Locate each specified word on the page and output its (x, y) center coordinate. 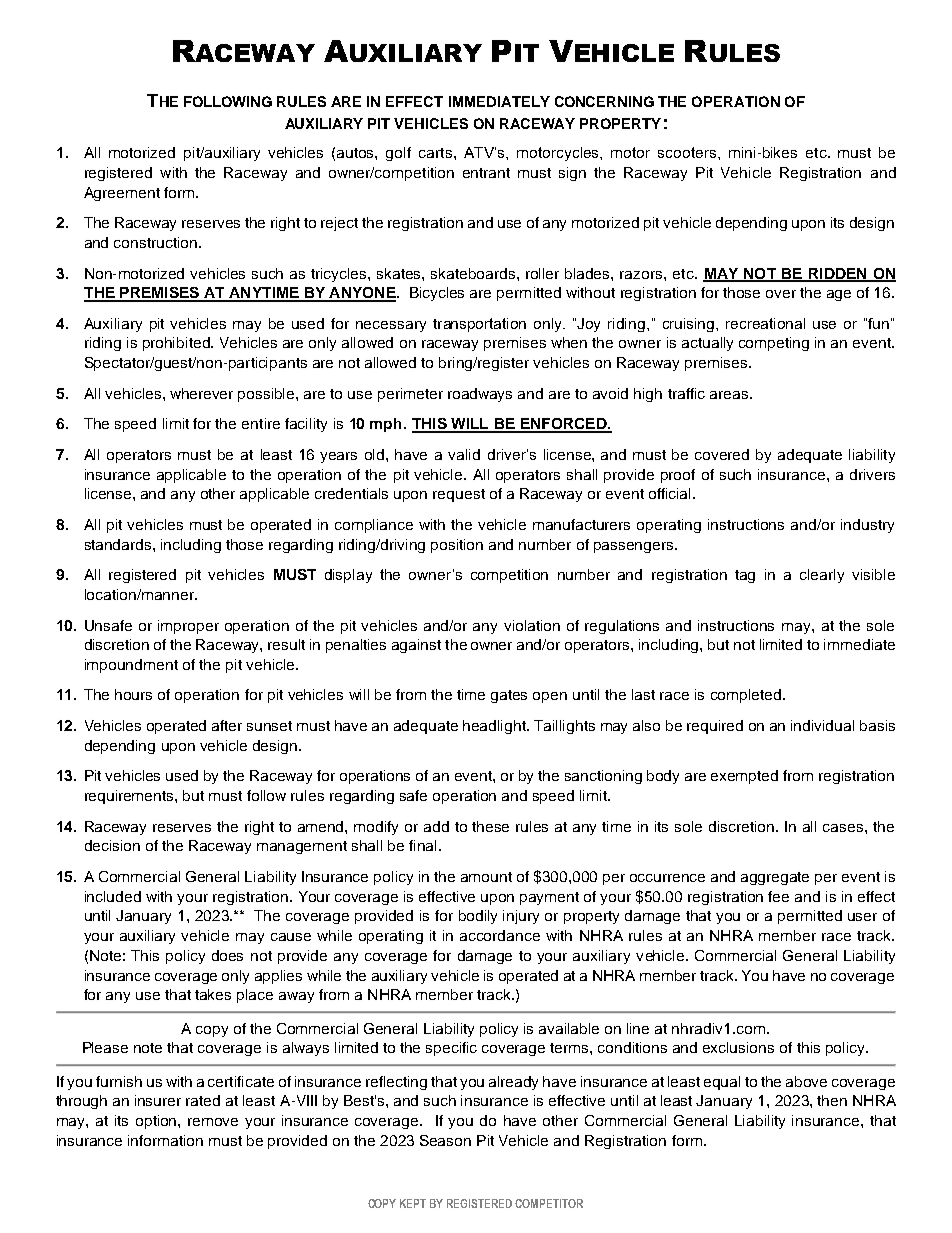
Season (445, 1140)
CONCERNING (604, 101)
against (416, 646)
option (157, 1122)
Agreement (122, 194)
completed (746, 696)
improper (188, 627)
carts (437, 153)
